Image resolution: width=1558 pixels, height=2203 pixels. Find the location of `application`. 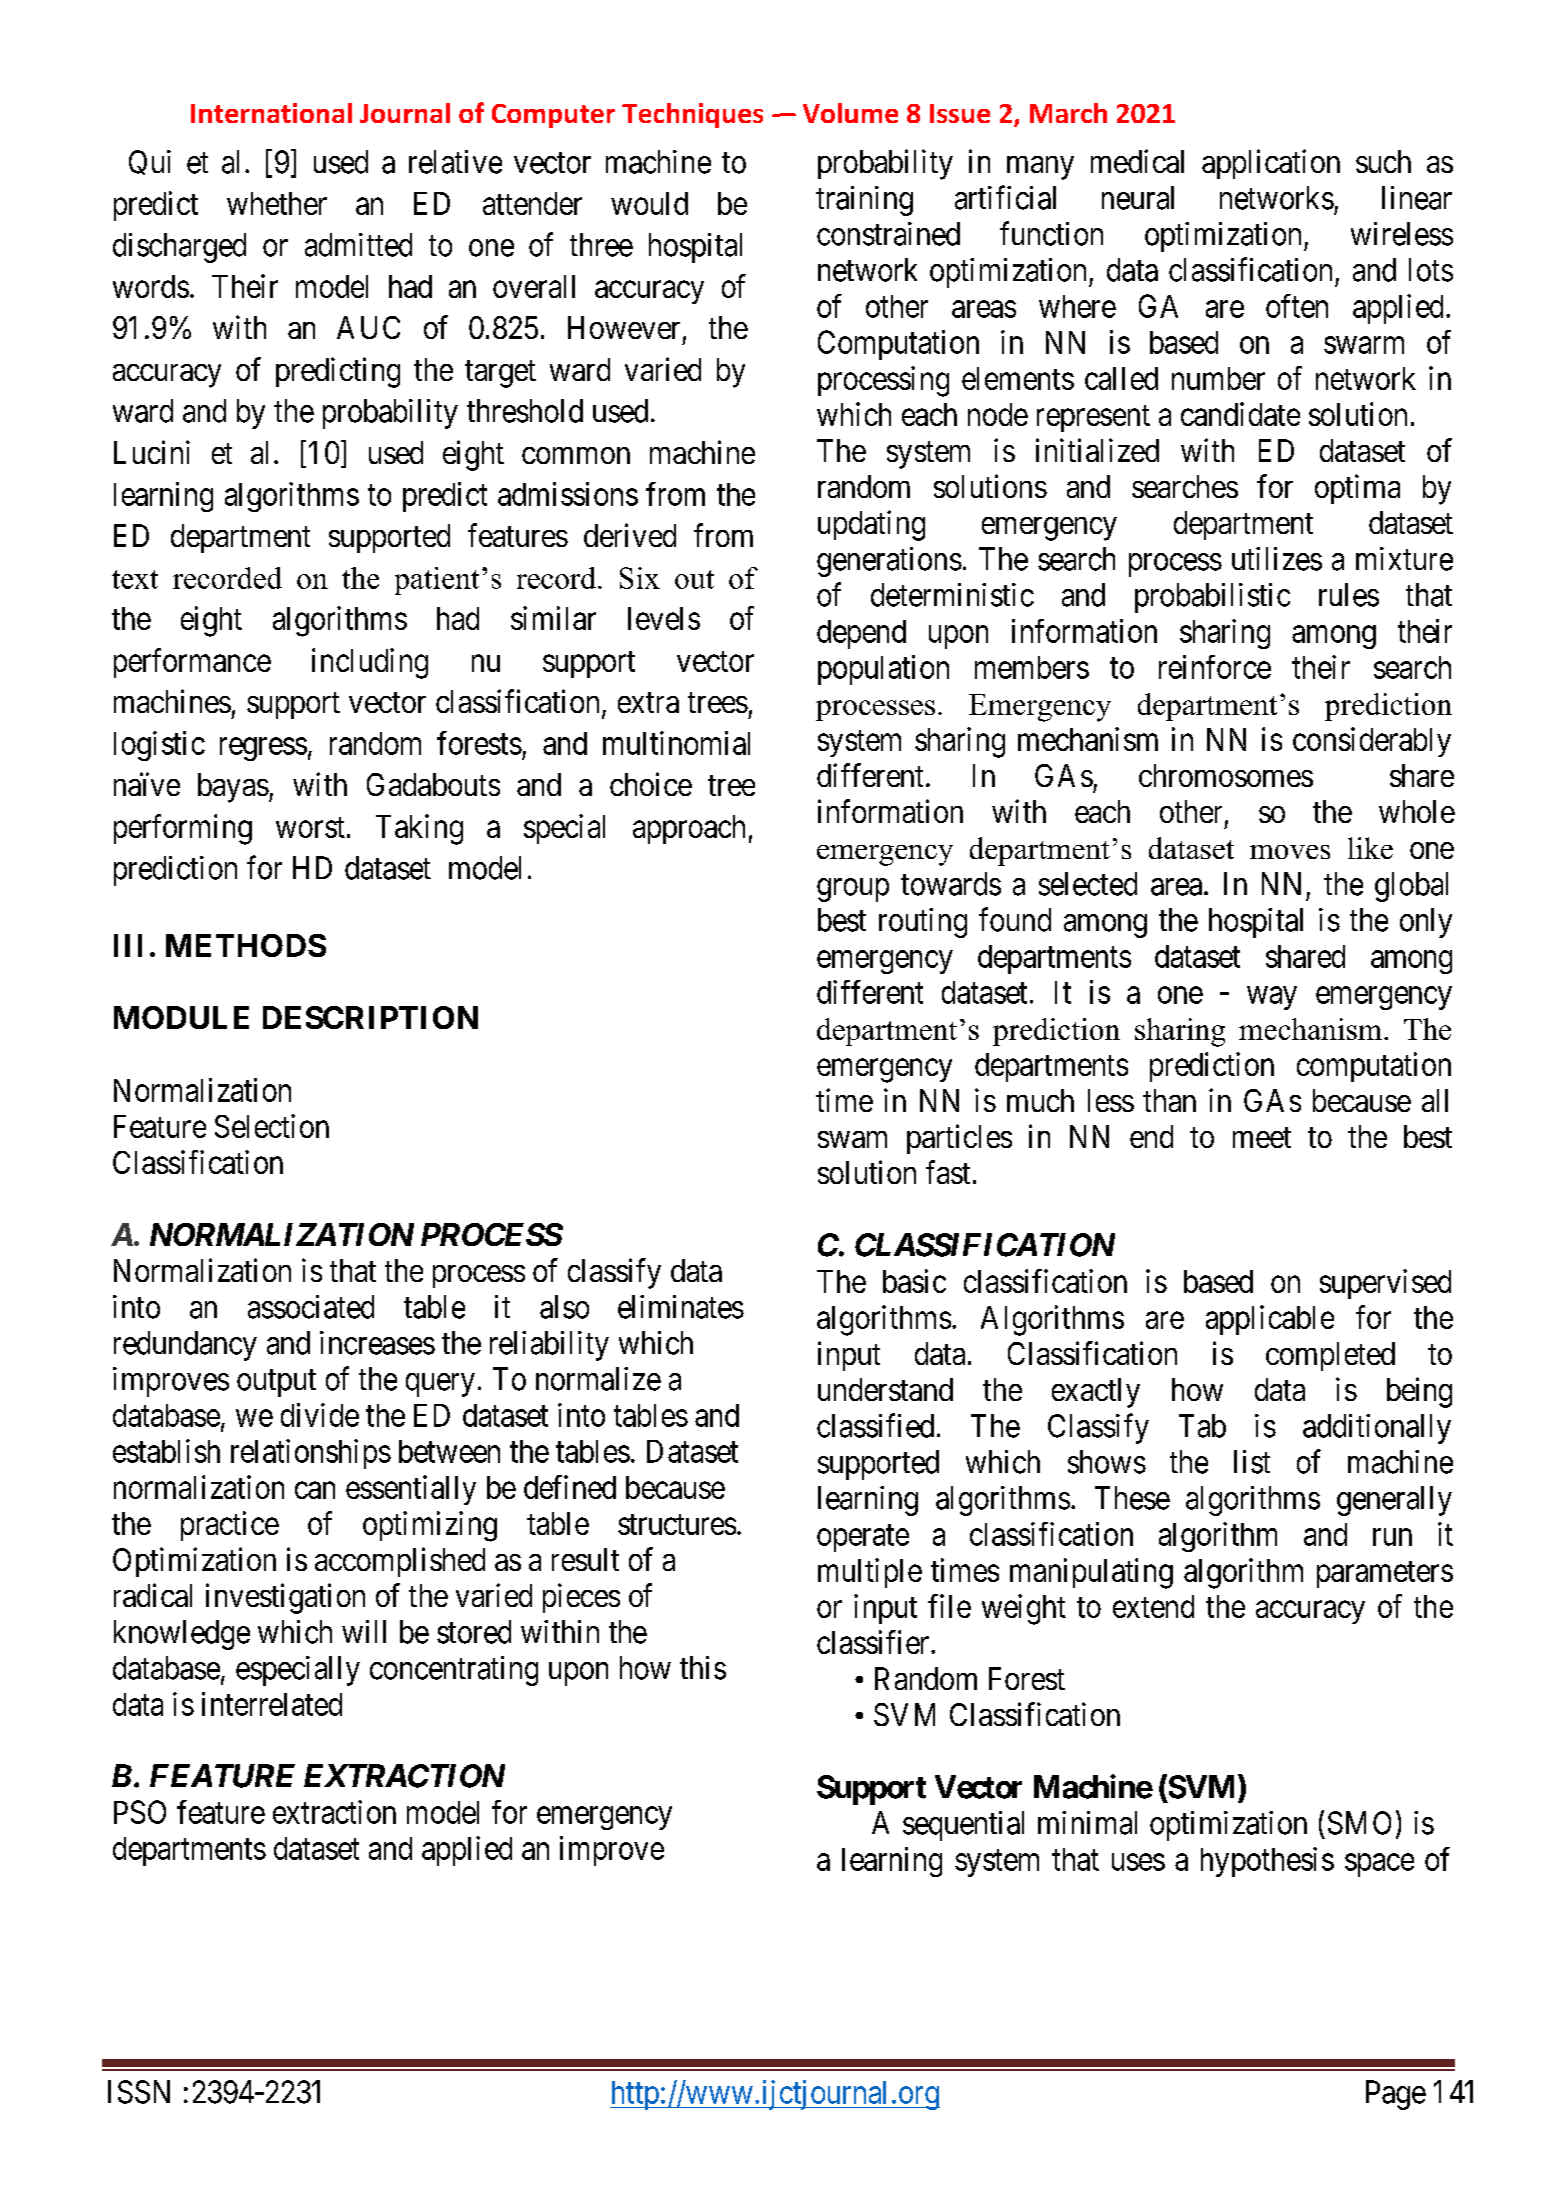

application is located at coordinates (1271, 164).
